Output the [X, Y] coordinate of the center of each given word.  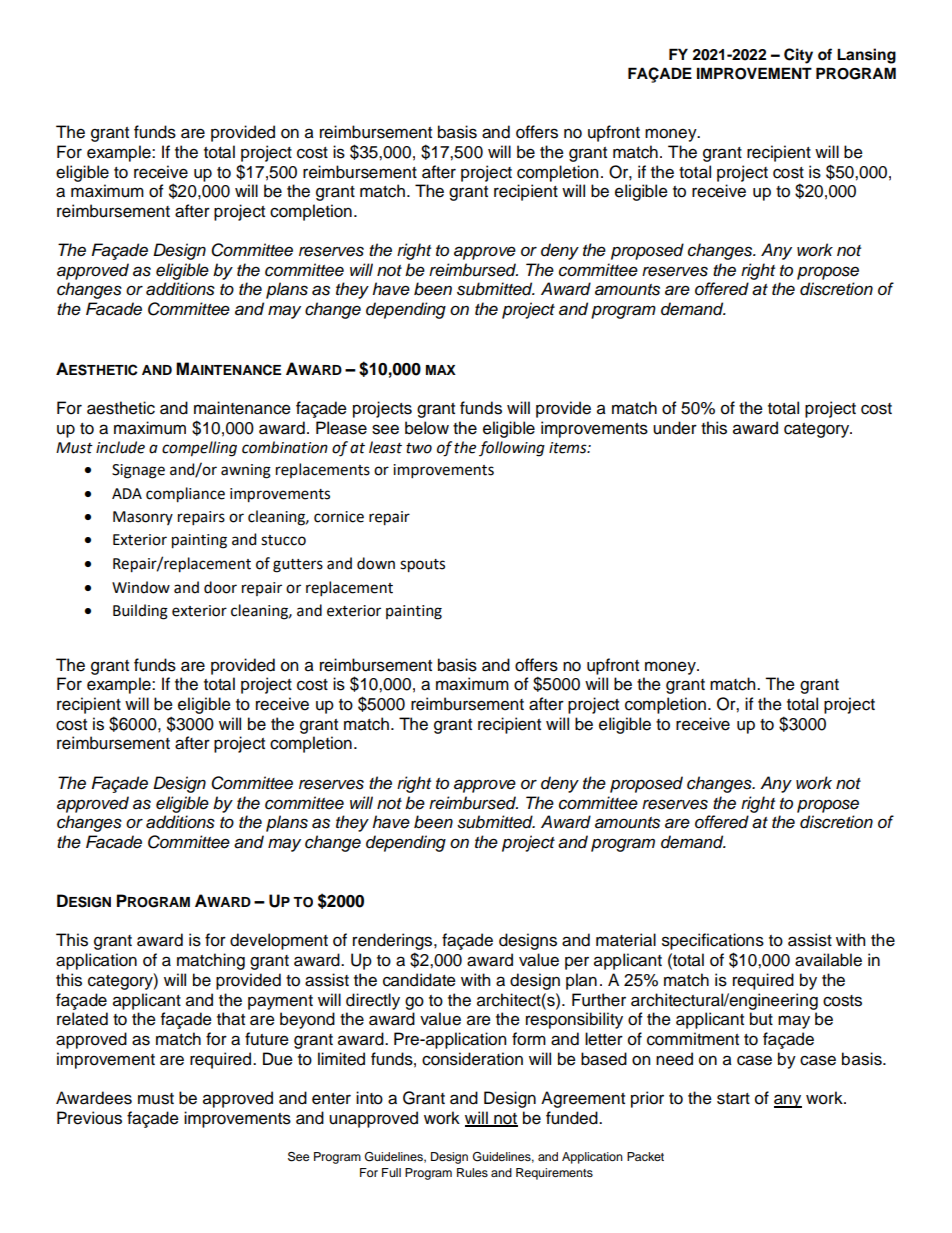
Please [341, 428]
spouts [422, 566]
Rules [472, 1172]
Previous [89, 1118]
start [733, 1099]
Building [140, 612]
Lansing [866, 56]
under [675, 428]
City [798, 56]
